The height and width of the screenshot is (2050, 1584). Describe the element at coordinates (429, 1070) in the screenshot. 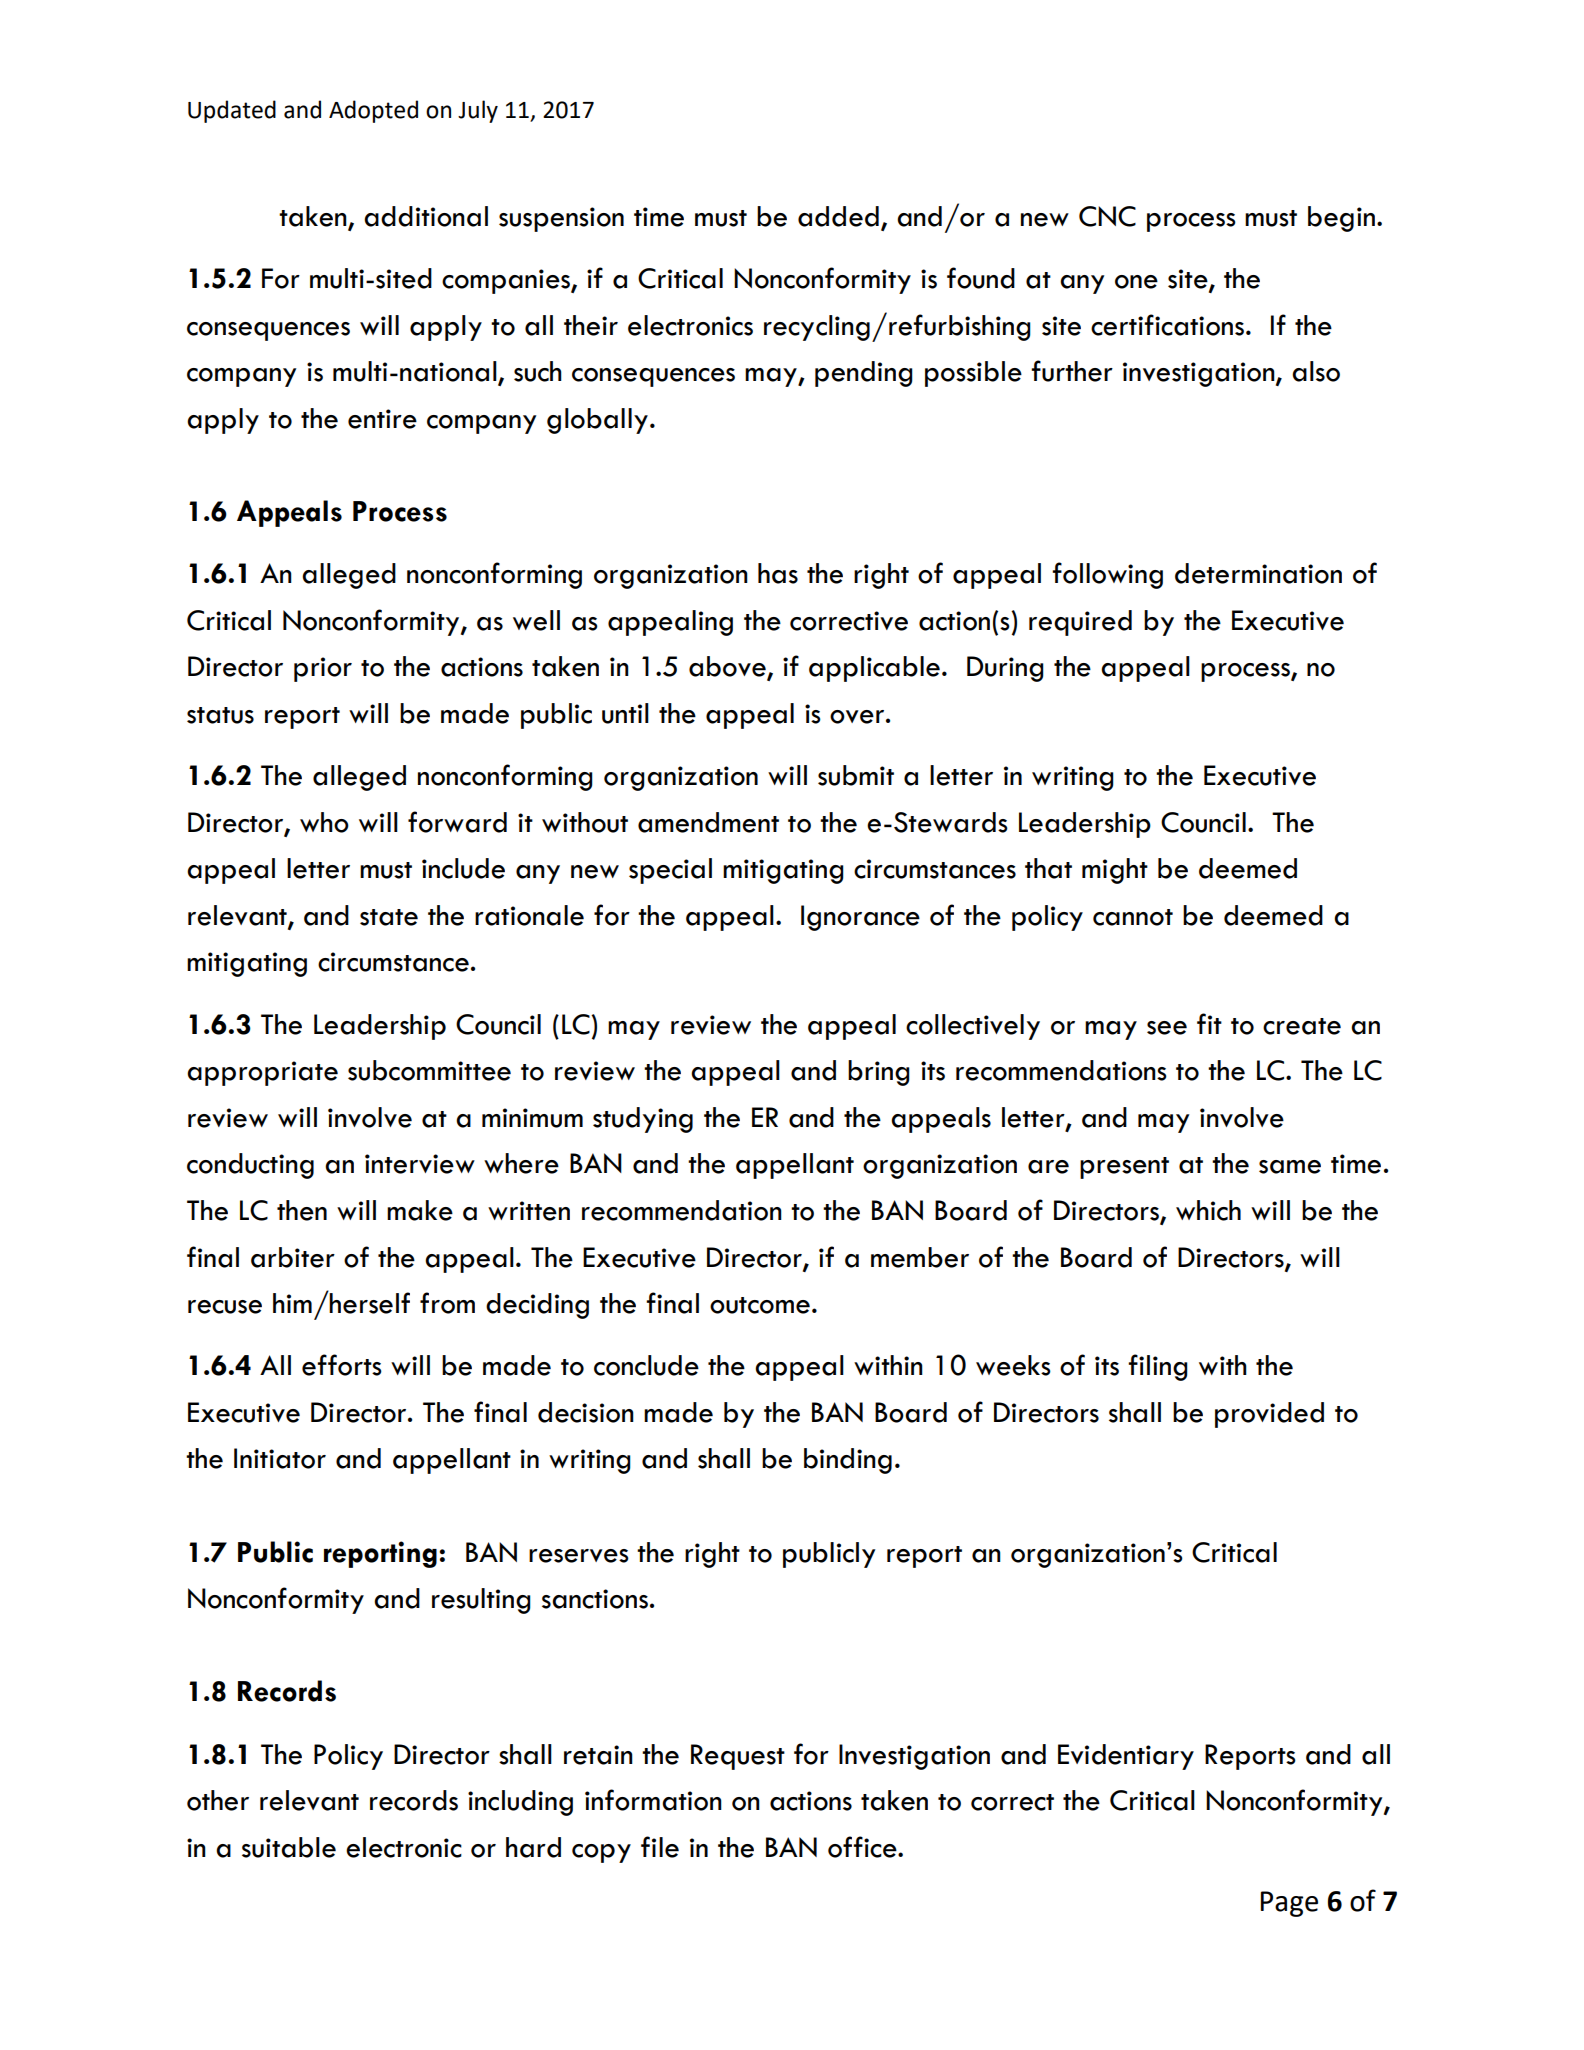

I see `subcommittee` at that location.
